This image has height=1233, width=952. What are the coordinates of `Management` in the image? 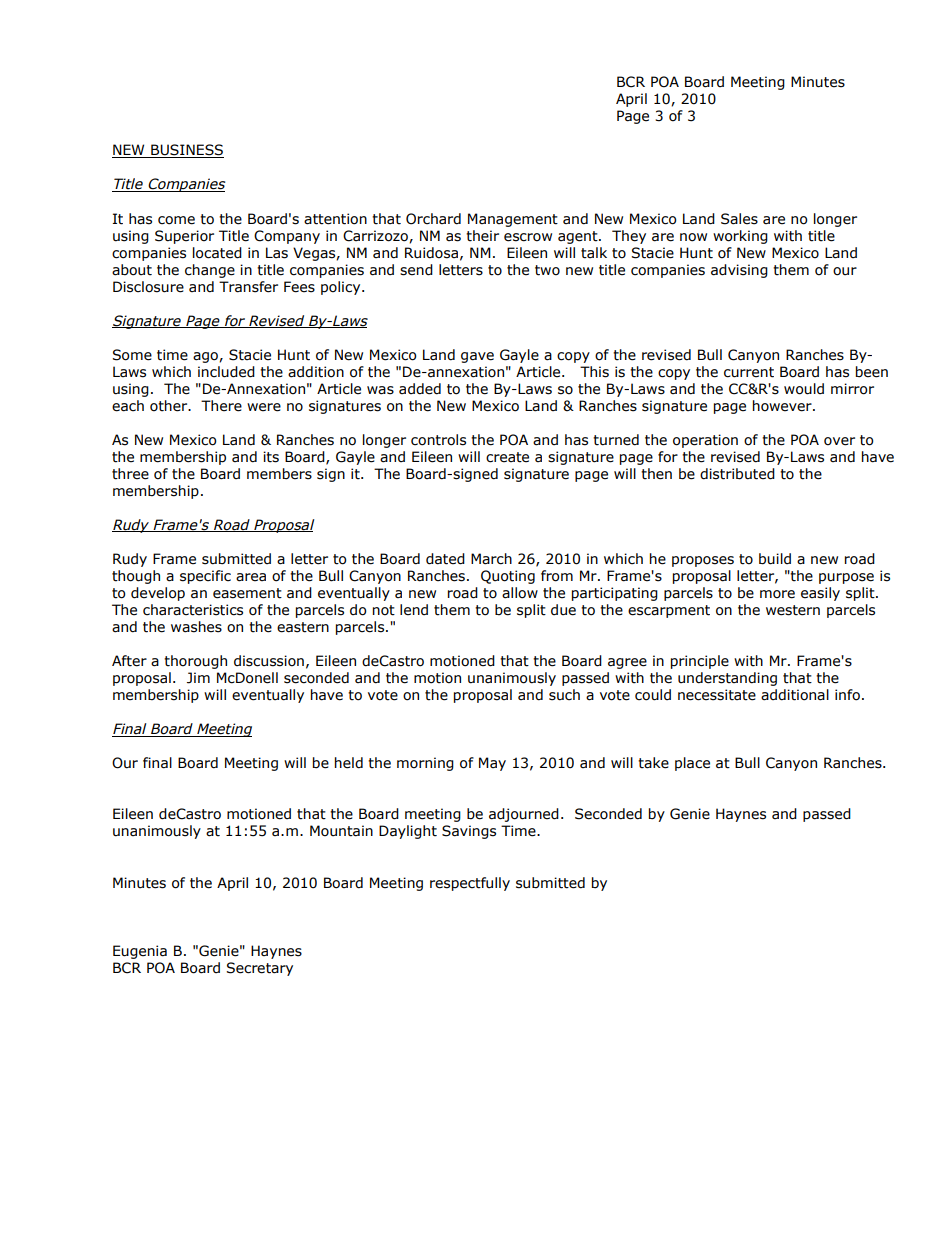 It's located at (513, 220).
